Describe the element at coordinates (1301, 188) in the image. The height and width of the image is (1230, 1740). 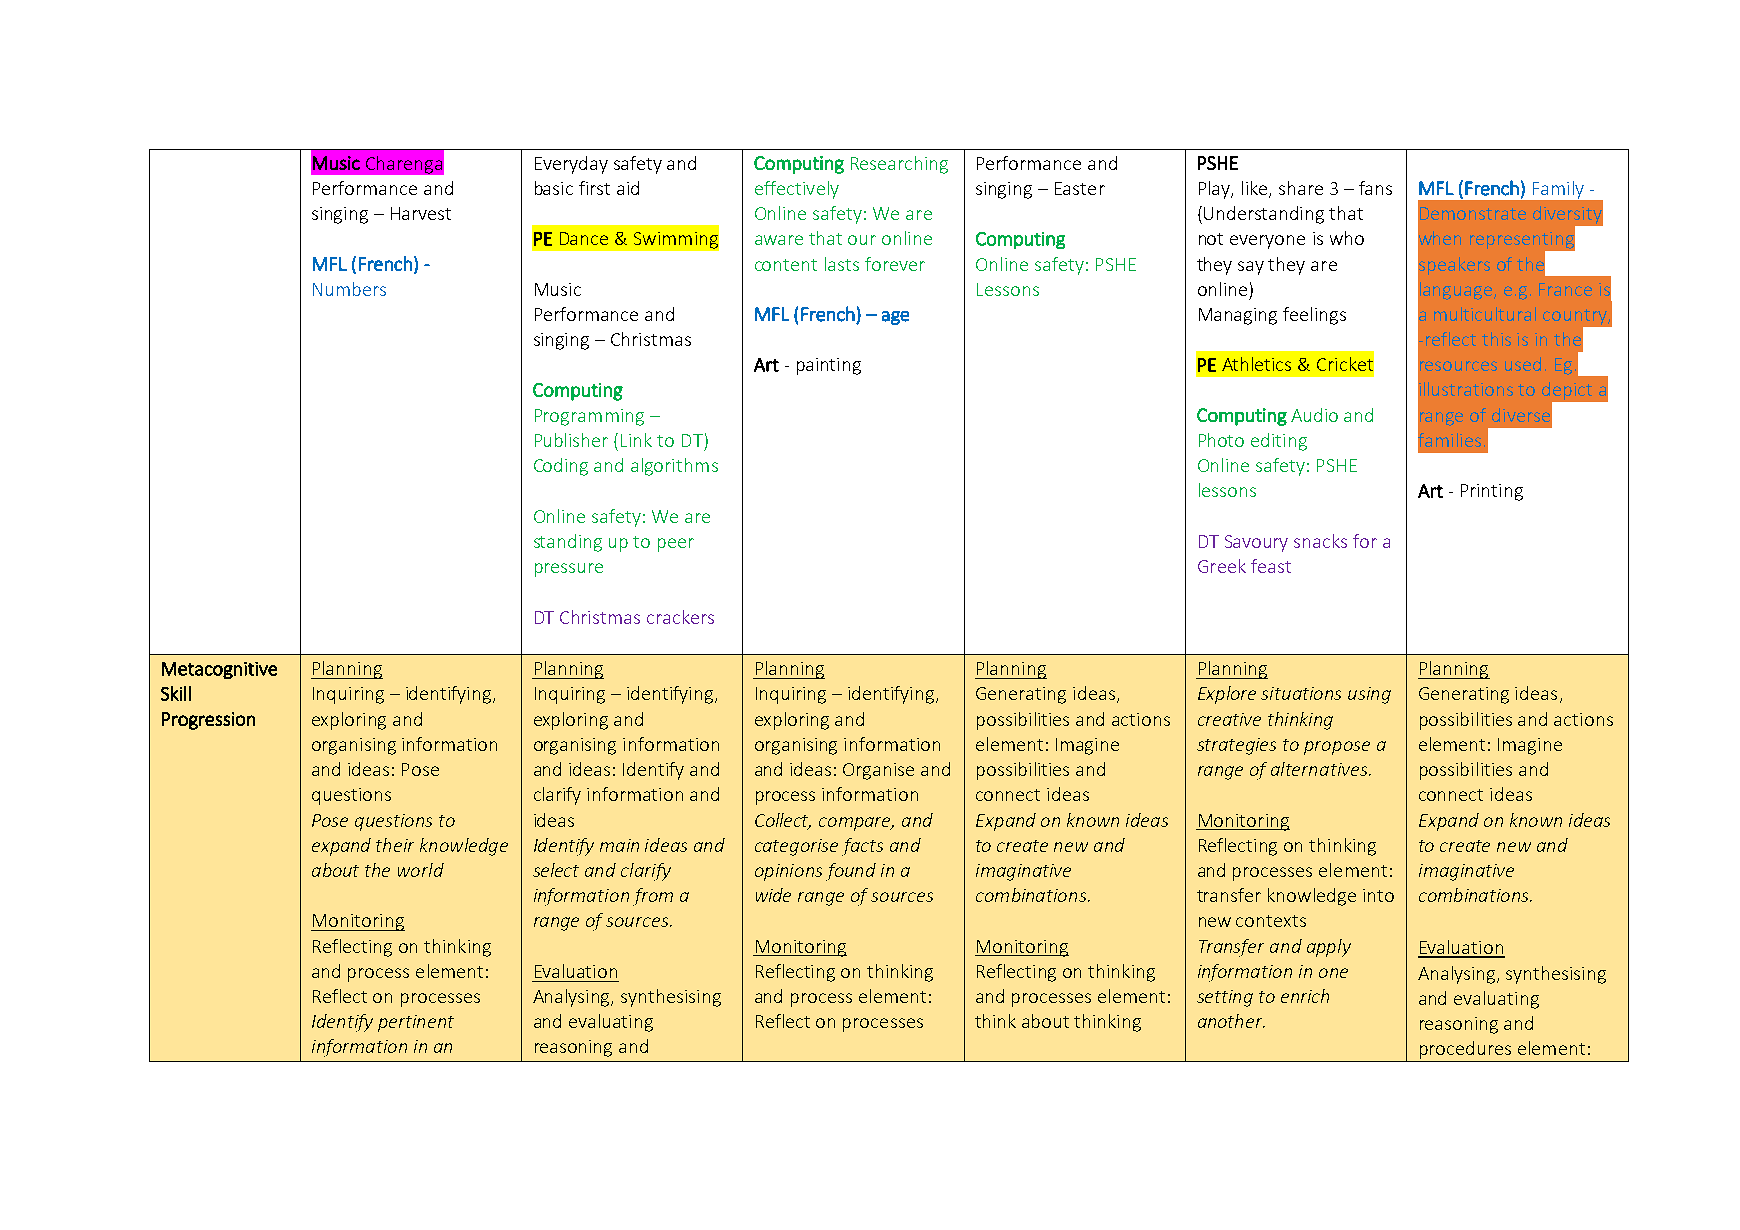
I see `share` at that location.
